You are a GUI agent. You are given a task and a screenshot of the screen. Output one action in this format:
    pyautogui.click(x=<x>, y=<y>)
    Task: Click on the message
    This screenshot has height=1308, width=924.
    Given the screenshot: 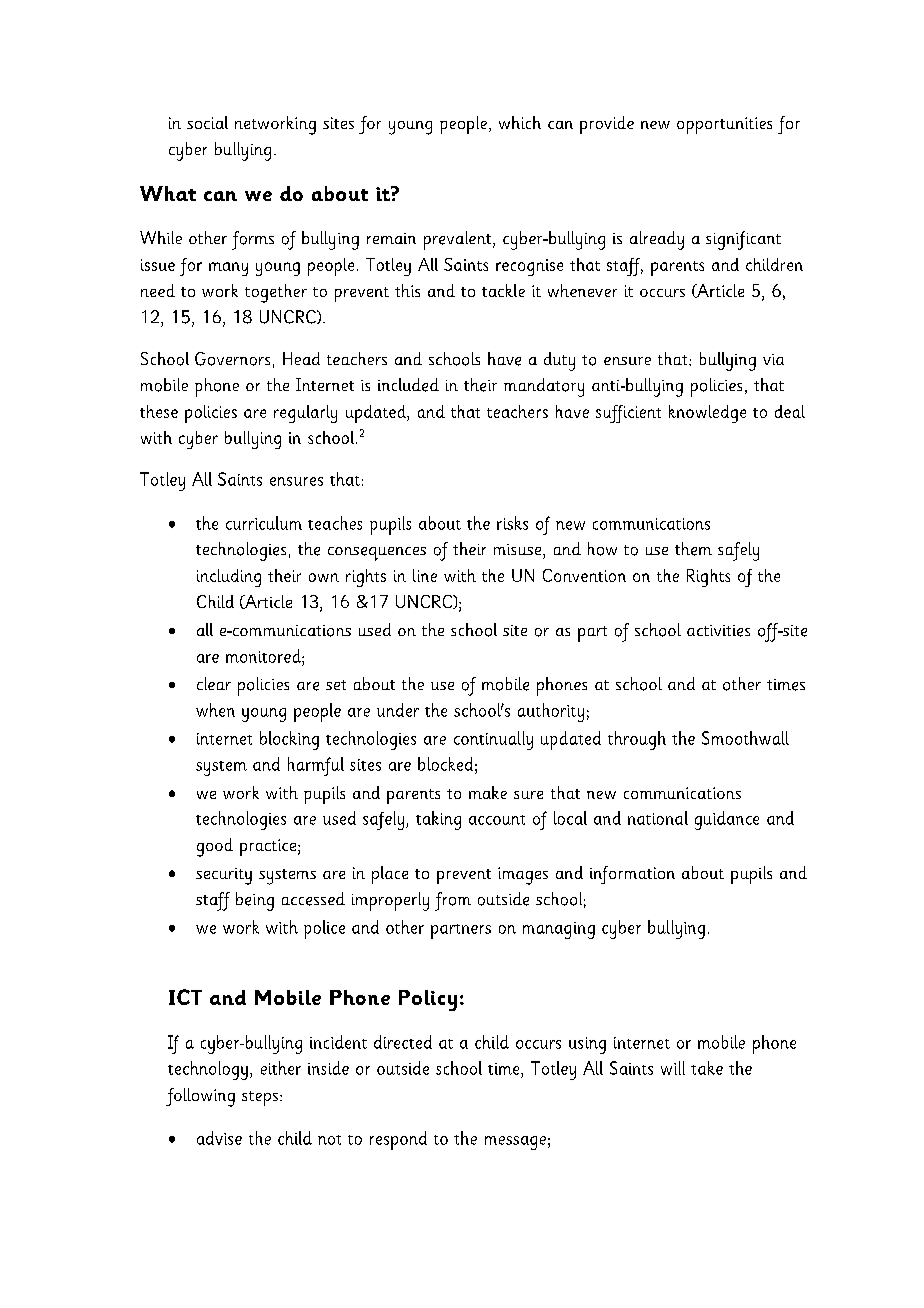 What is the action you would take?
    pyautogui.click(x=515, y=1143)
